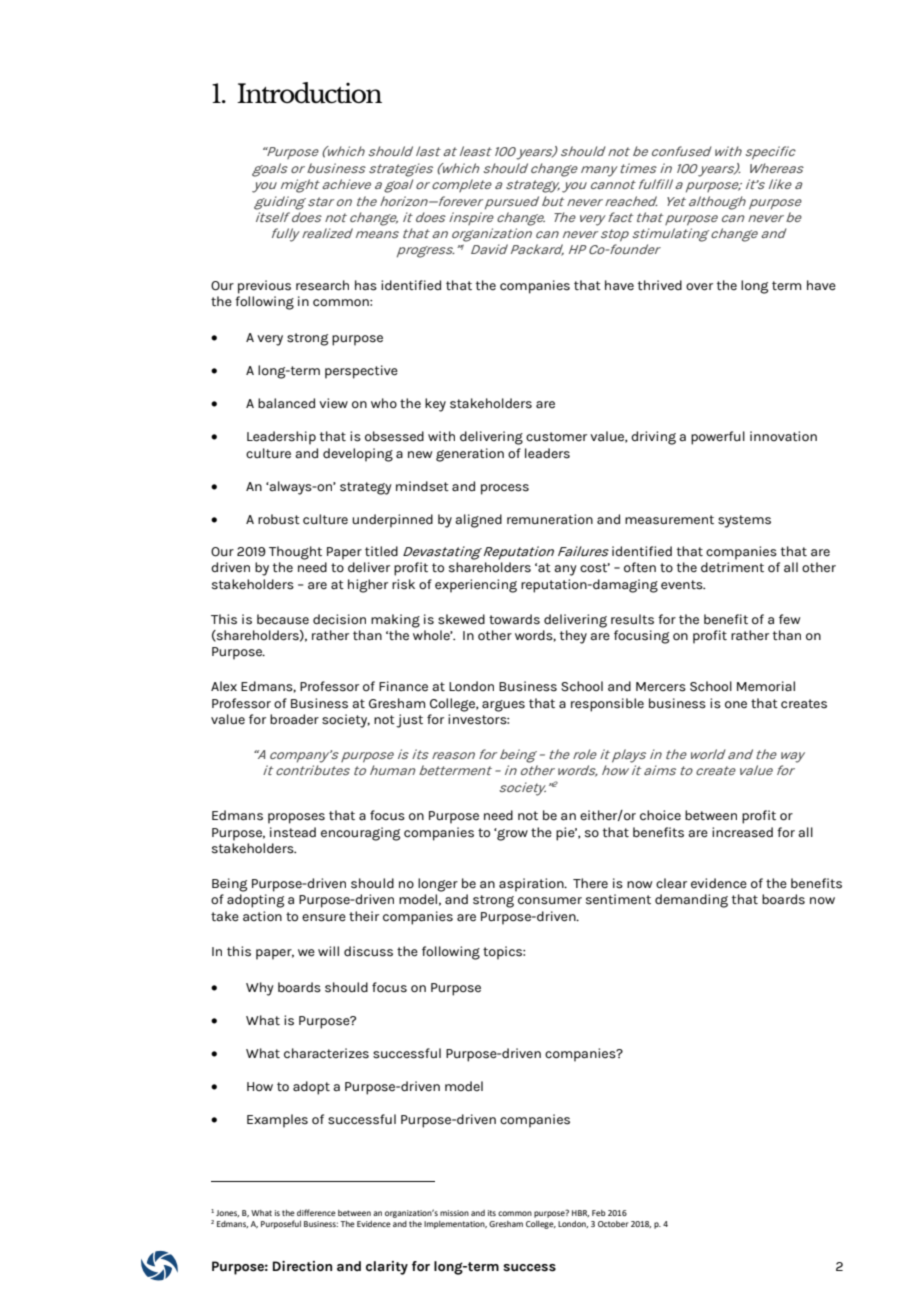 Image resolution: width=924 pixels, height=1308 pixels. Describe the element at coordinates (366, 285) in the page. I see `has` at that location.
